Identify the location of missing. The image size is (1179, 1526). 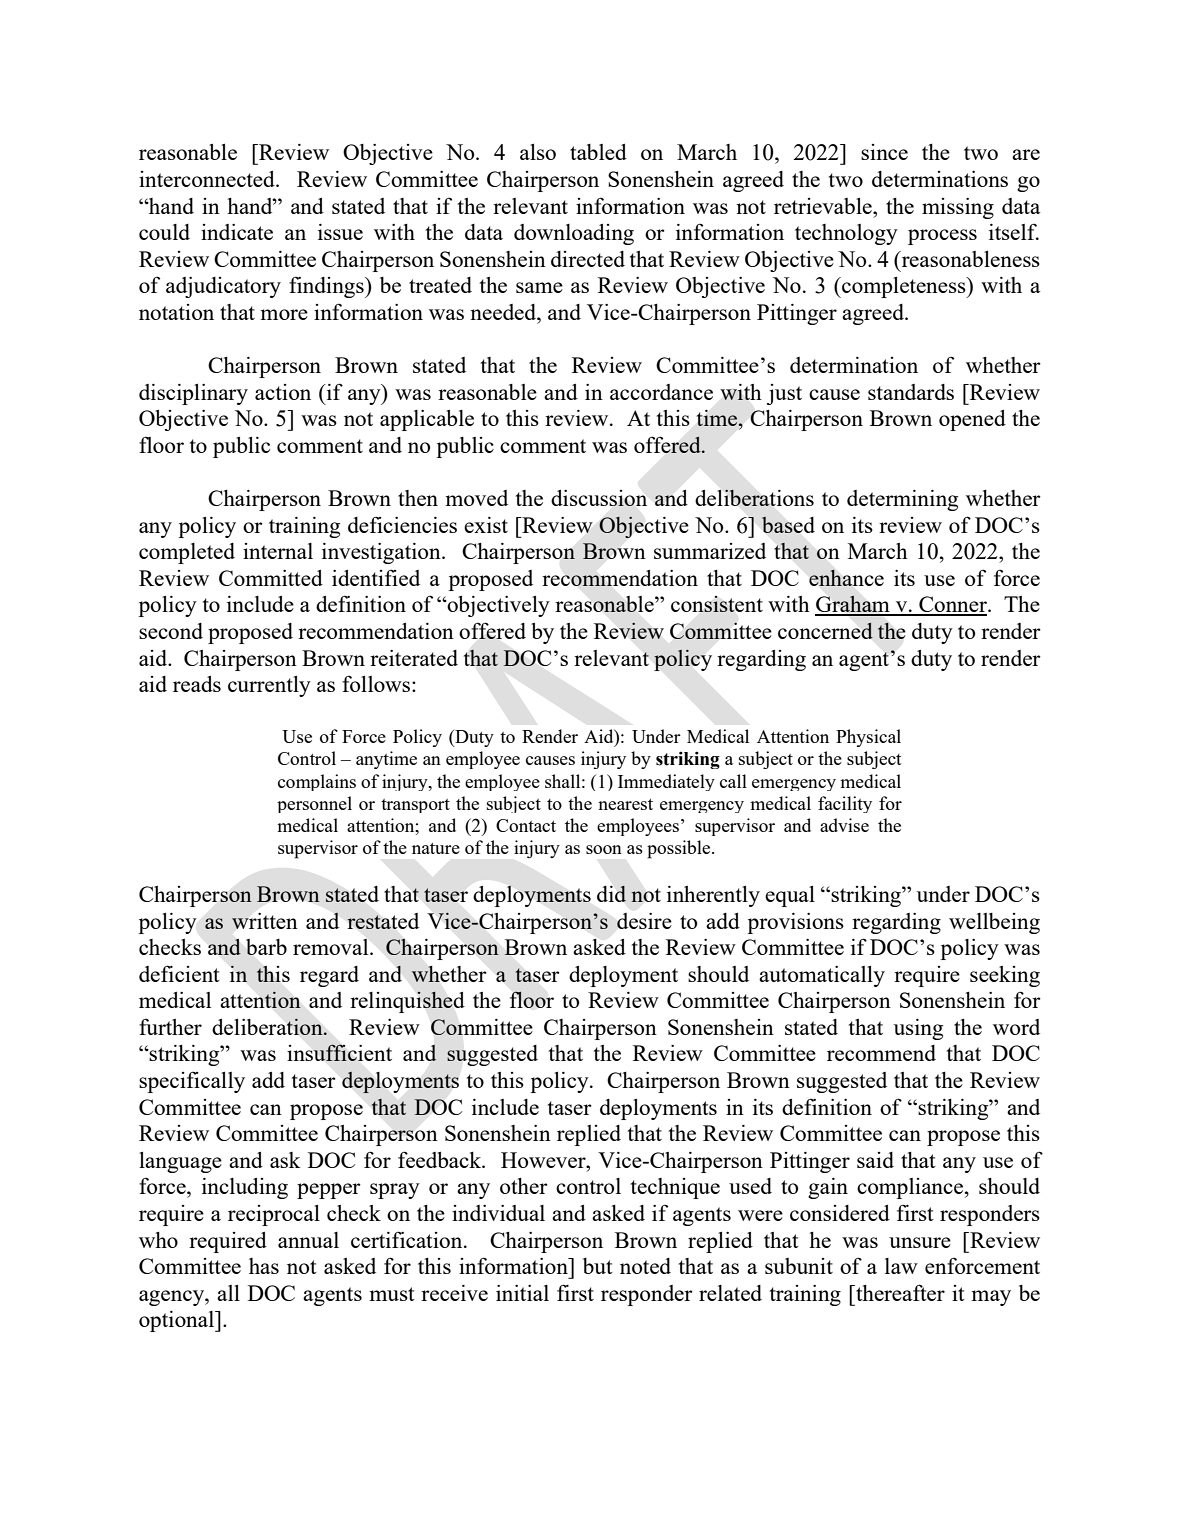
(958, 208).
